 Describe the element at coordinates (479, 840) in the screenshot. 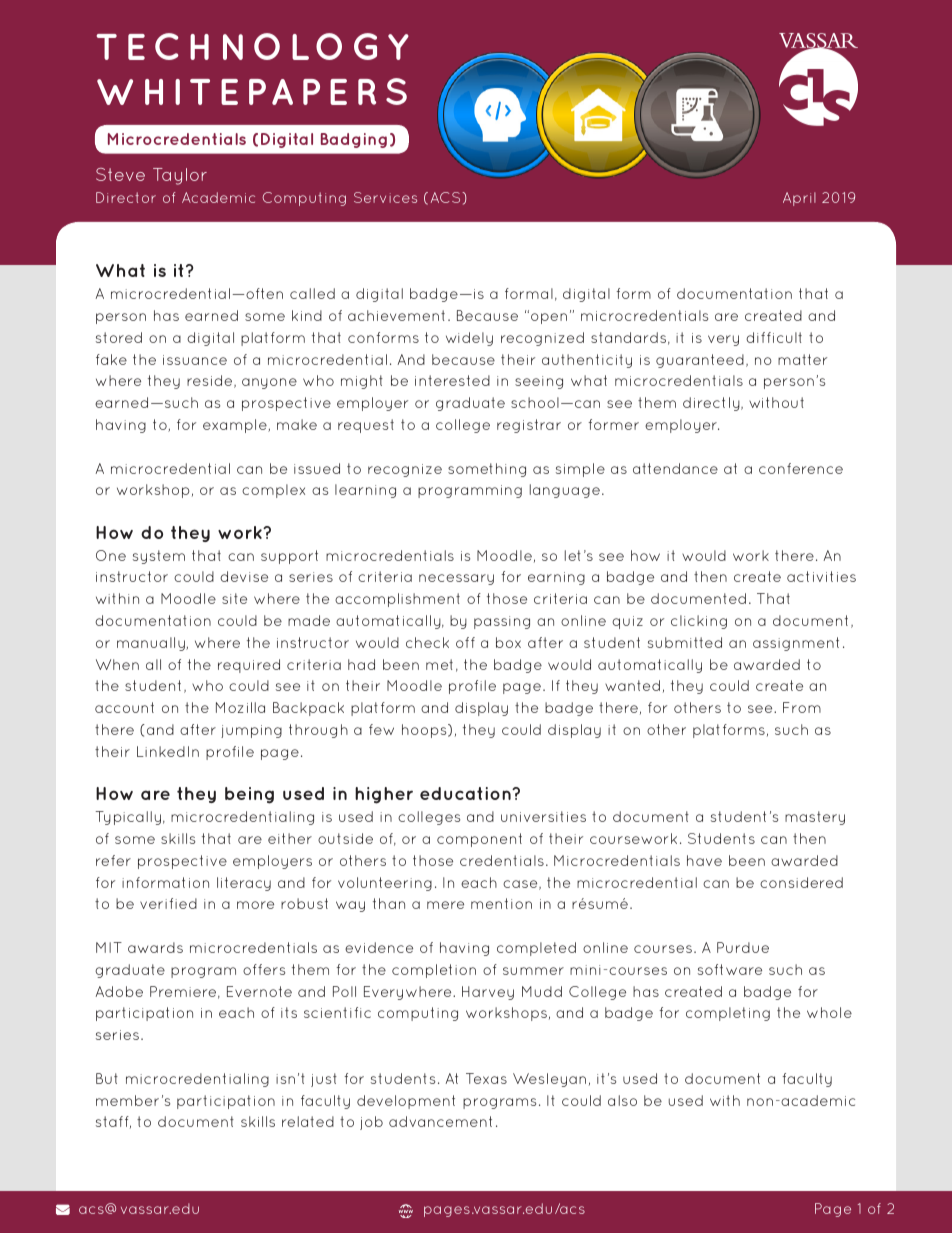

I see `component` at that location.
